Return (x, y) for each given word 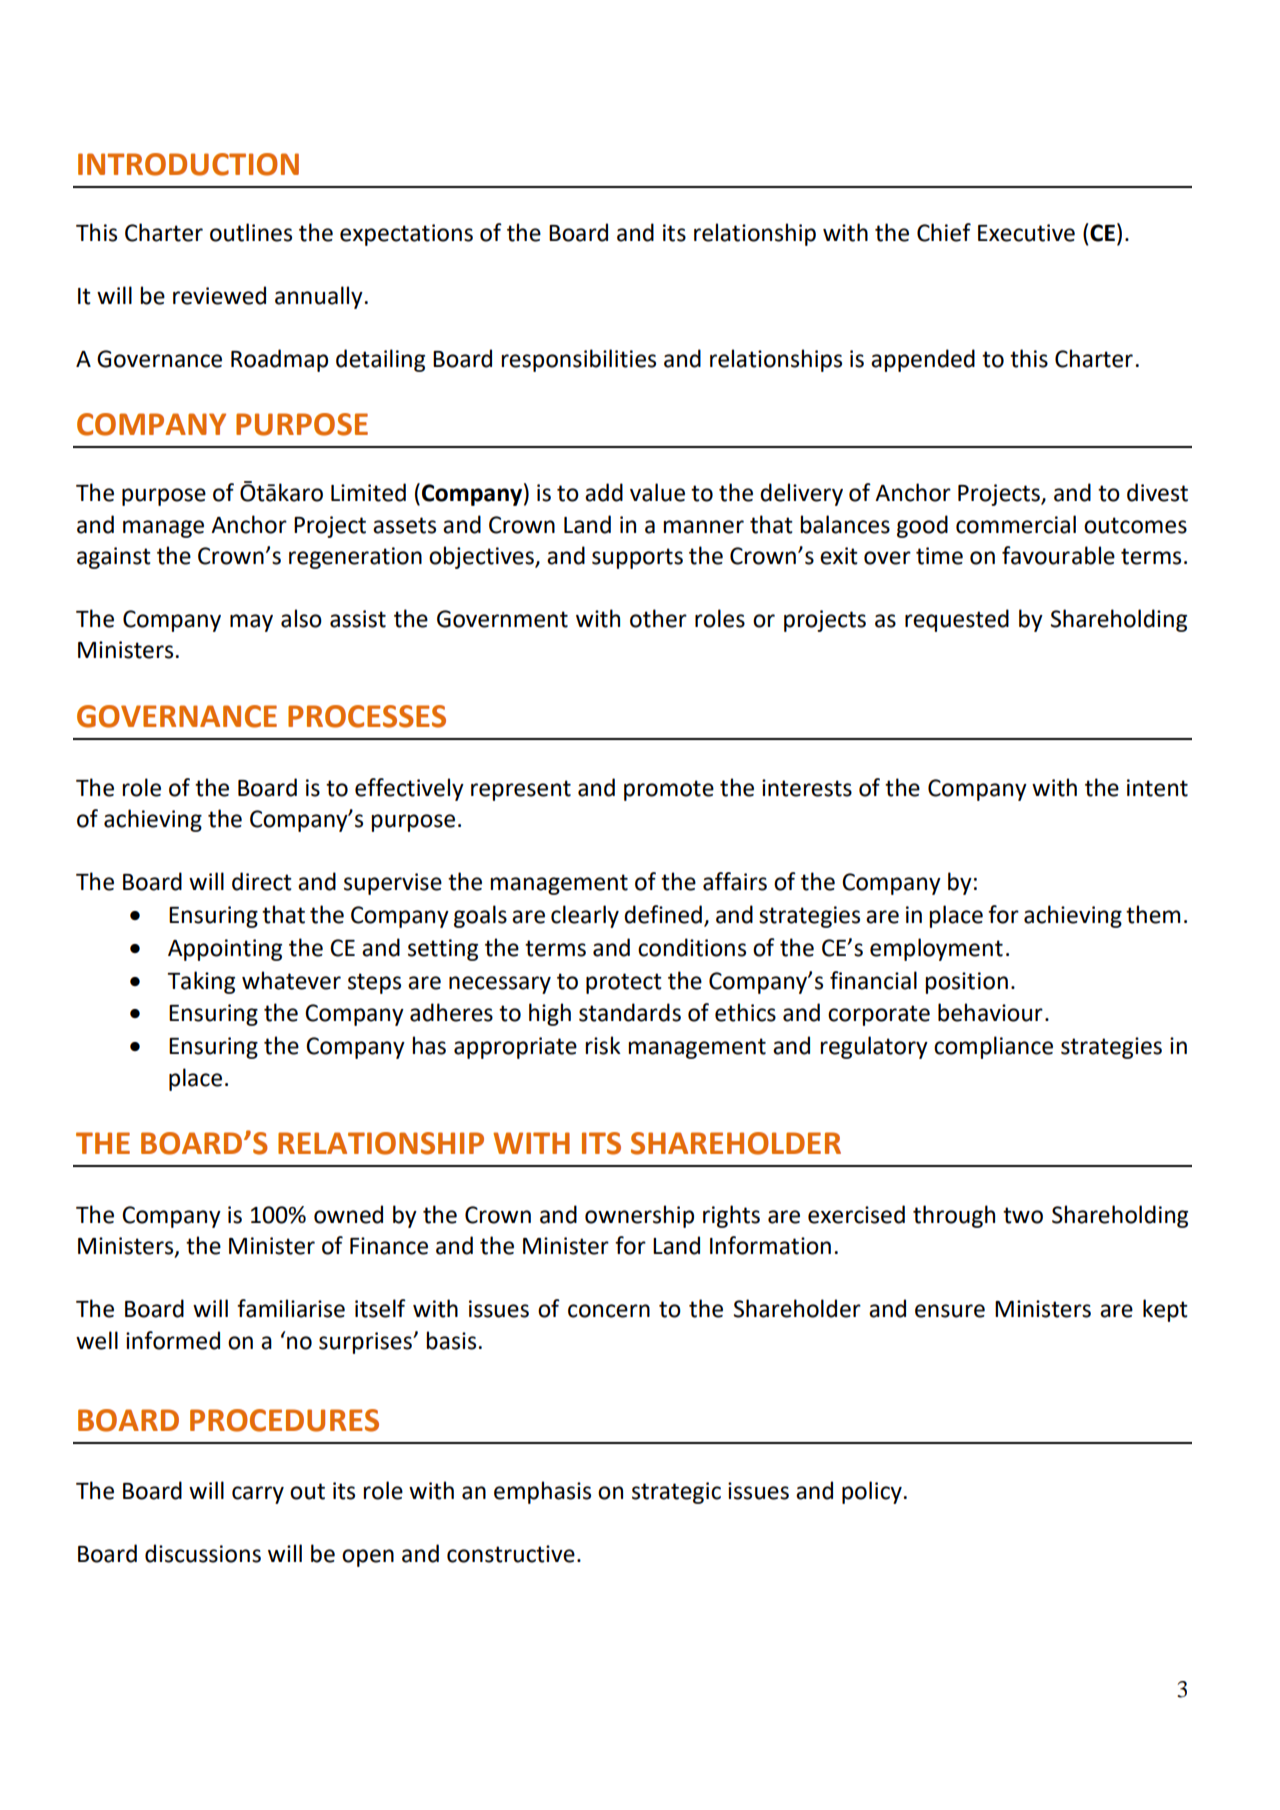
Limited (368, 492)
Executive (1026, 233)
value (657, 492)
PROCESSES (367, 716)
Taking (201, 982)
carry (258, 1495)
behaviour (990, 1012)
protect (624, 983)
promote (669, 790)
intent (1157, 788)
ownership (639, 1216)
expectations (406, 235)
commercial (1016, 524)
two (1023, 1215)
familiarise (291, 1308)
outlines (251, 232)
